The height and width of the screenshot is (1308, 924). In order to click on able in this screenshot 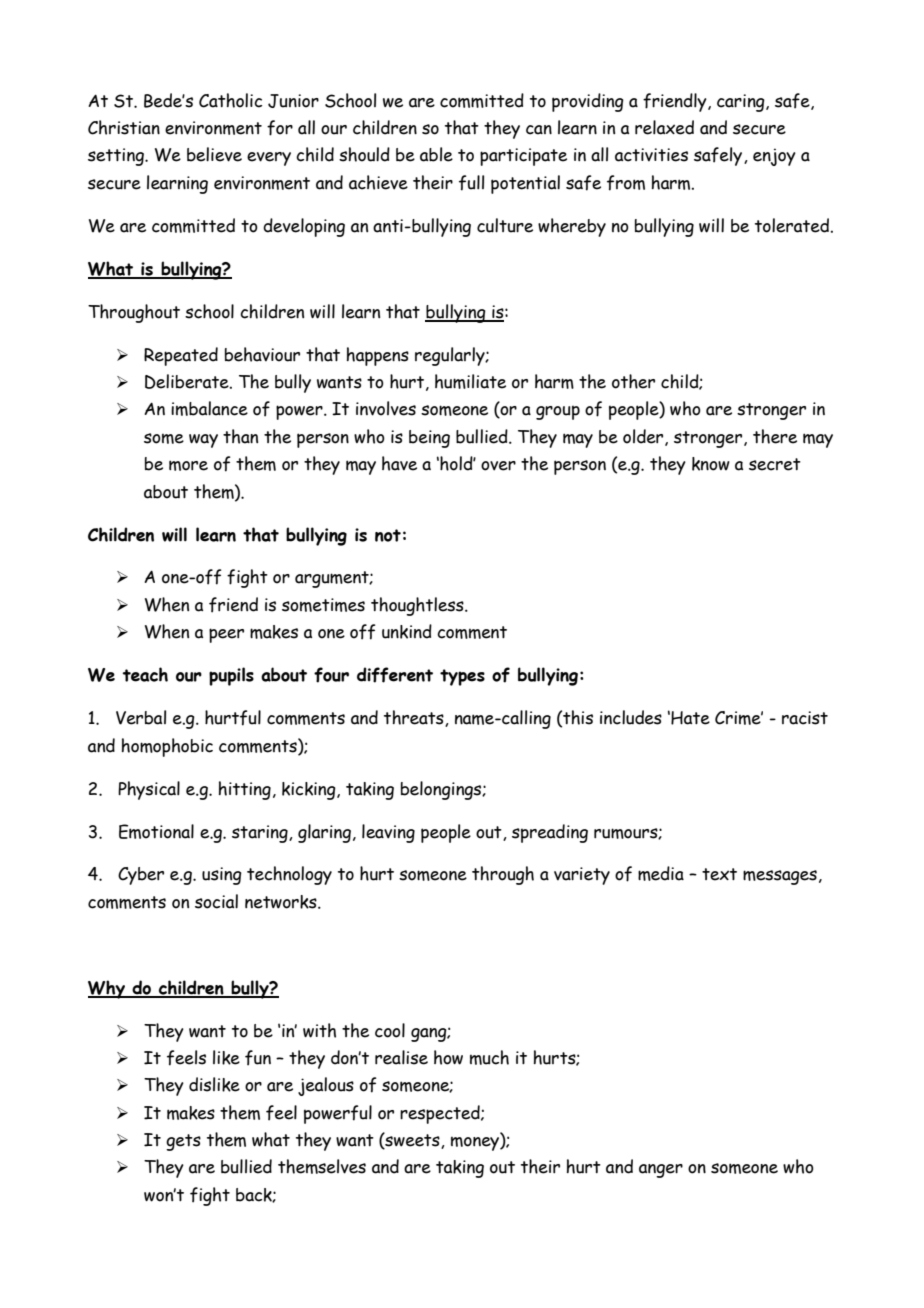, I will do `click(436, 154)`.
